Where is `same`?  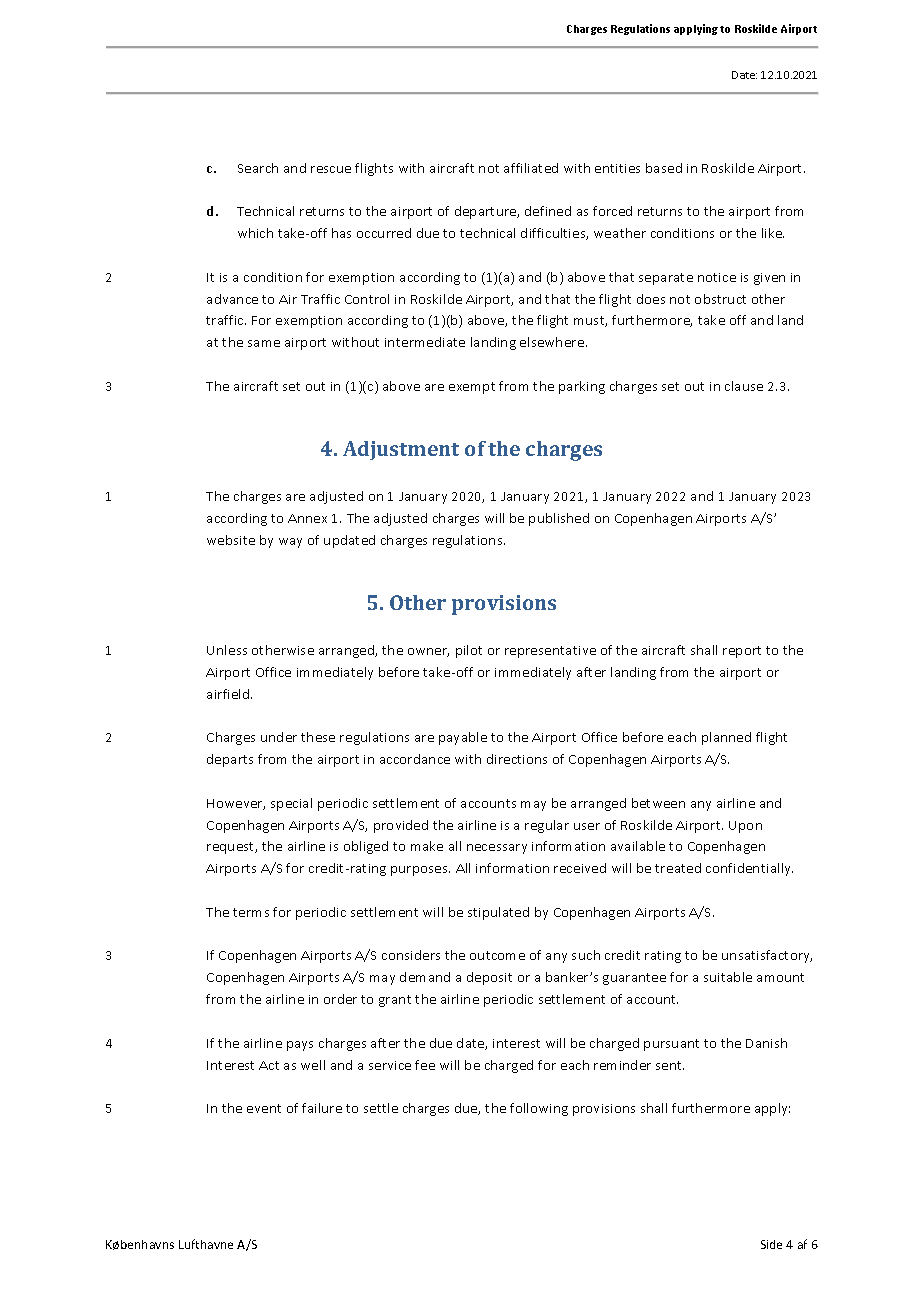 same is located at coordinates (264, 343).
